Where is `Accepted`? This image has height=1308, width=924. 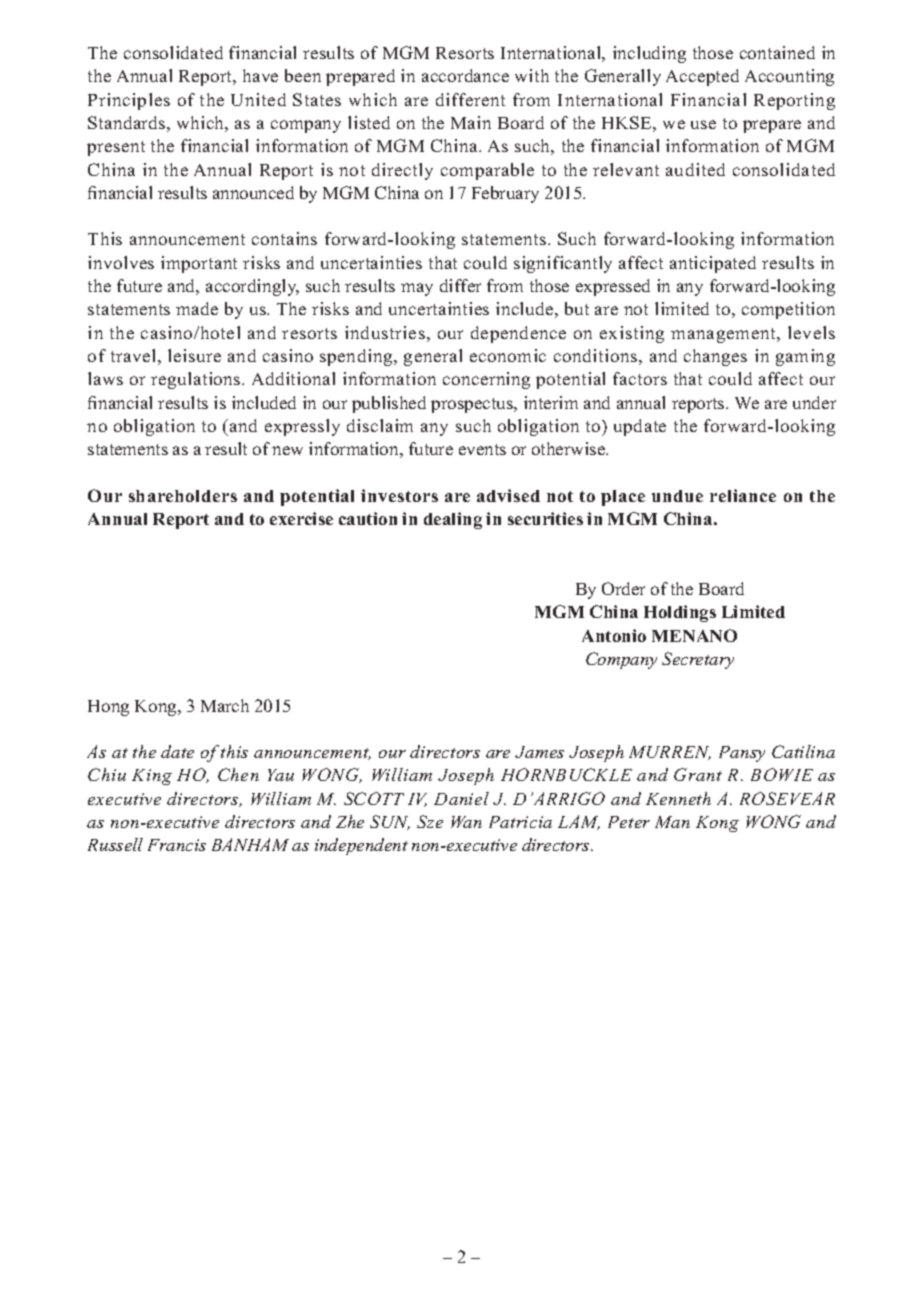 Accepted is located at coordinates (702, 77).
